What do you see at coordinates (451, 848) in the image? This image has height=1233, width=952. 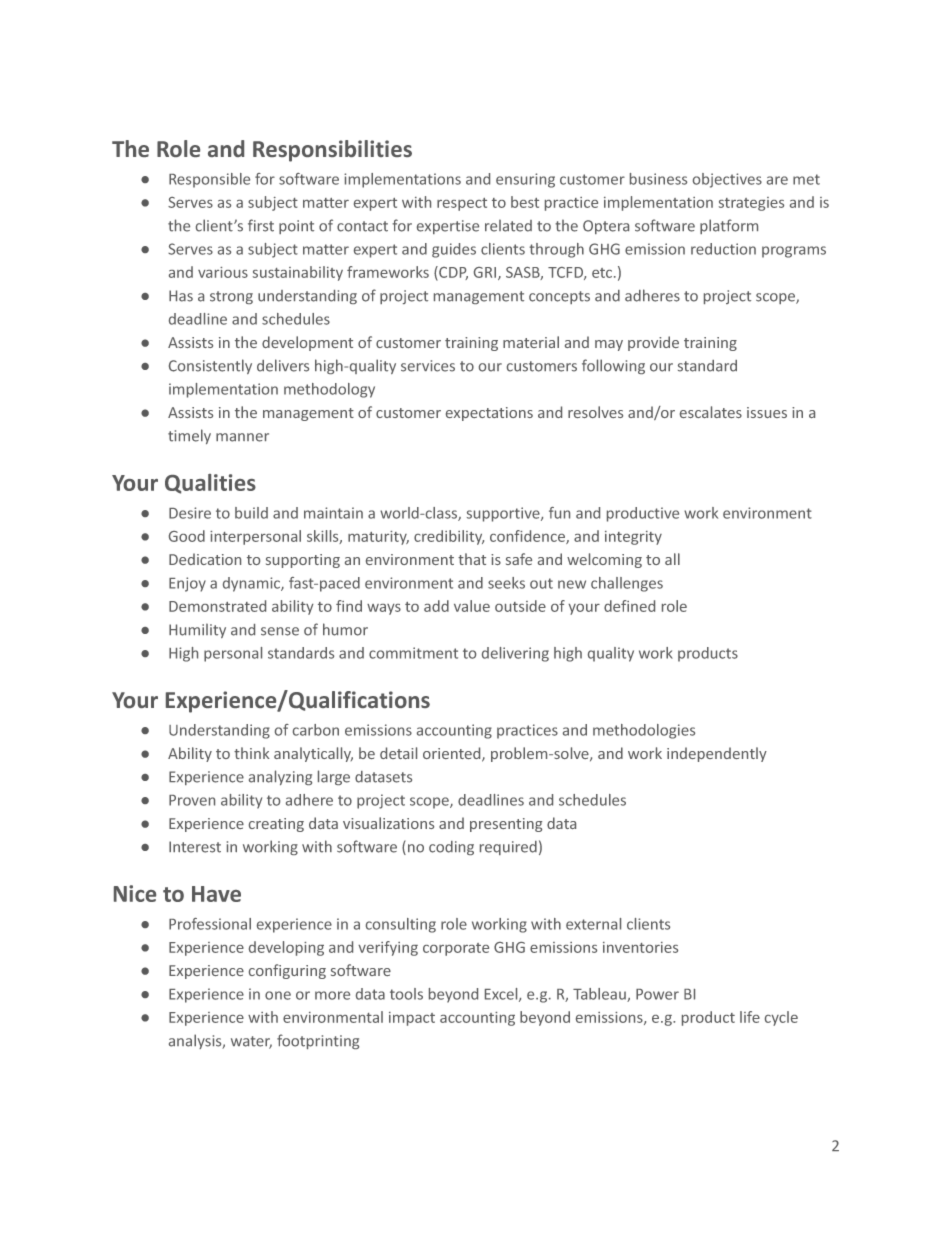 I see `coding` at bounding box center [451, 848].
